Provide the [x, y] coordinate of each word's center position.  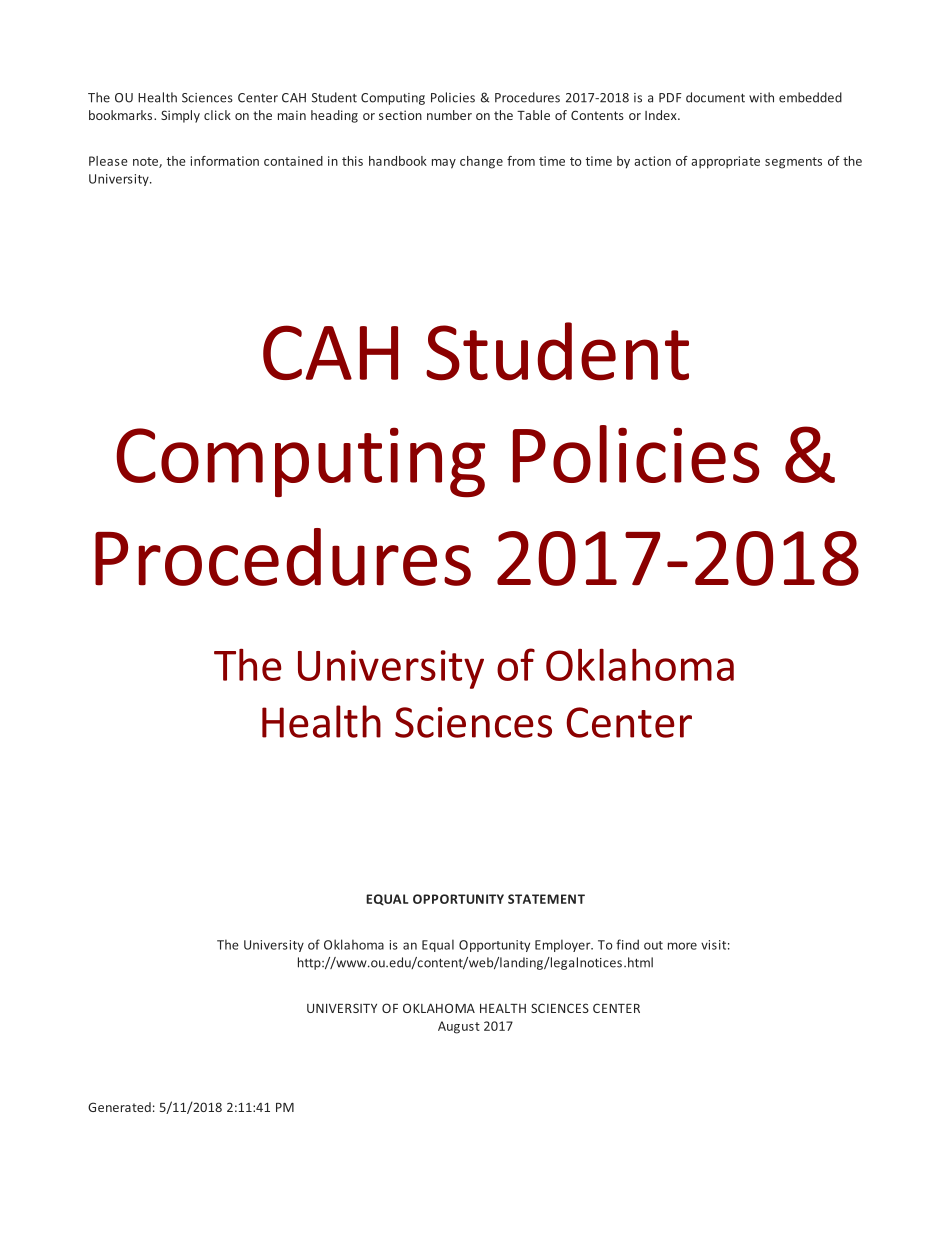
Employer [564, 945]
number [449, 115]
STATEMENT [546, 899]
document [715, 97]
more [682, 946]
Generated [119, 1107]
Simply [180, 116]
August [459, 1027]
